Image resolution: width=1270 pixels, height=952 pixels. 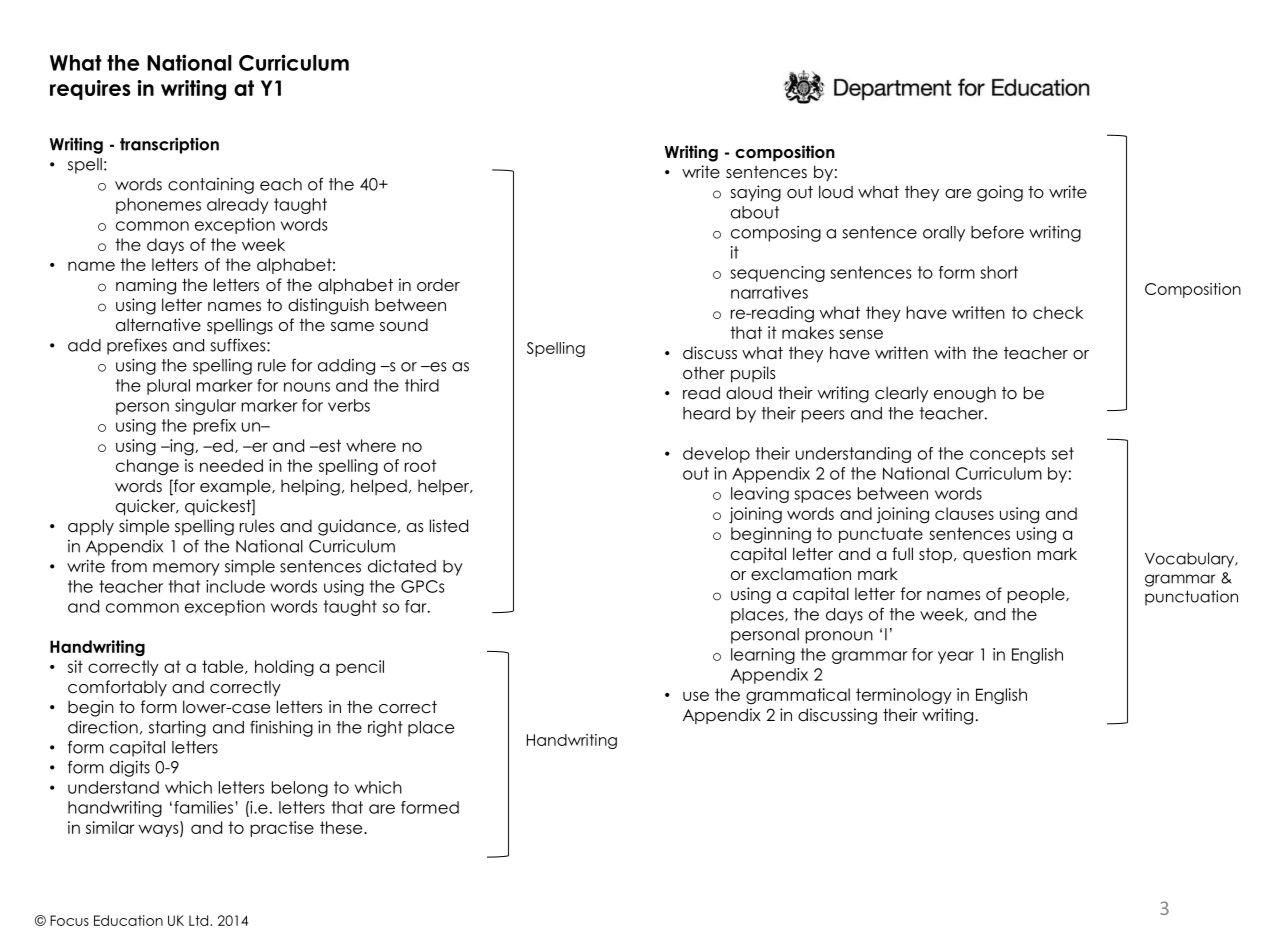 What do you see at coordinates (704, 373) in the page?
I see `other` at bounding box center [704, 373].
